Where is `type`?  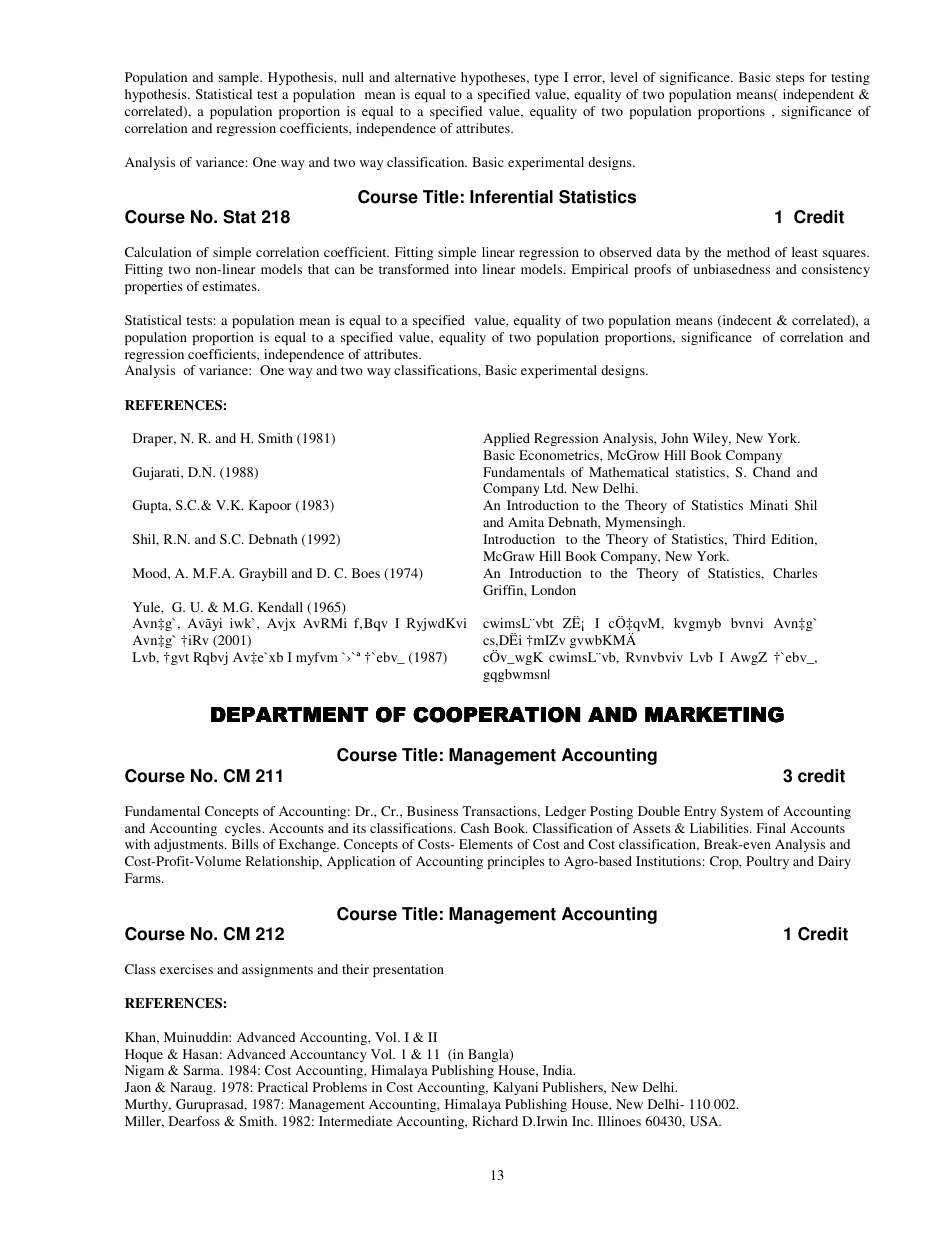
type is located at coordinates (546, 79).
